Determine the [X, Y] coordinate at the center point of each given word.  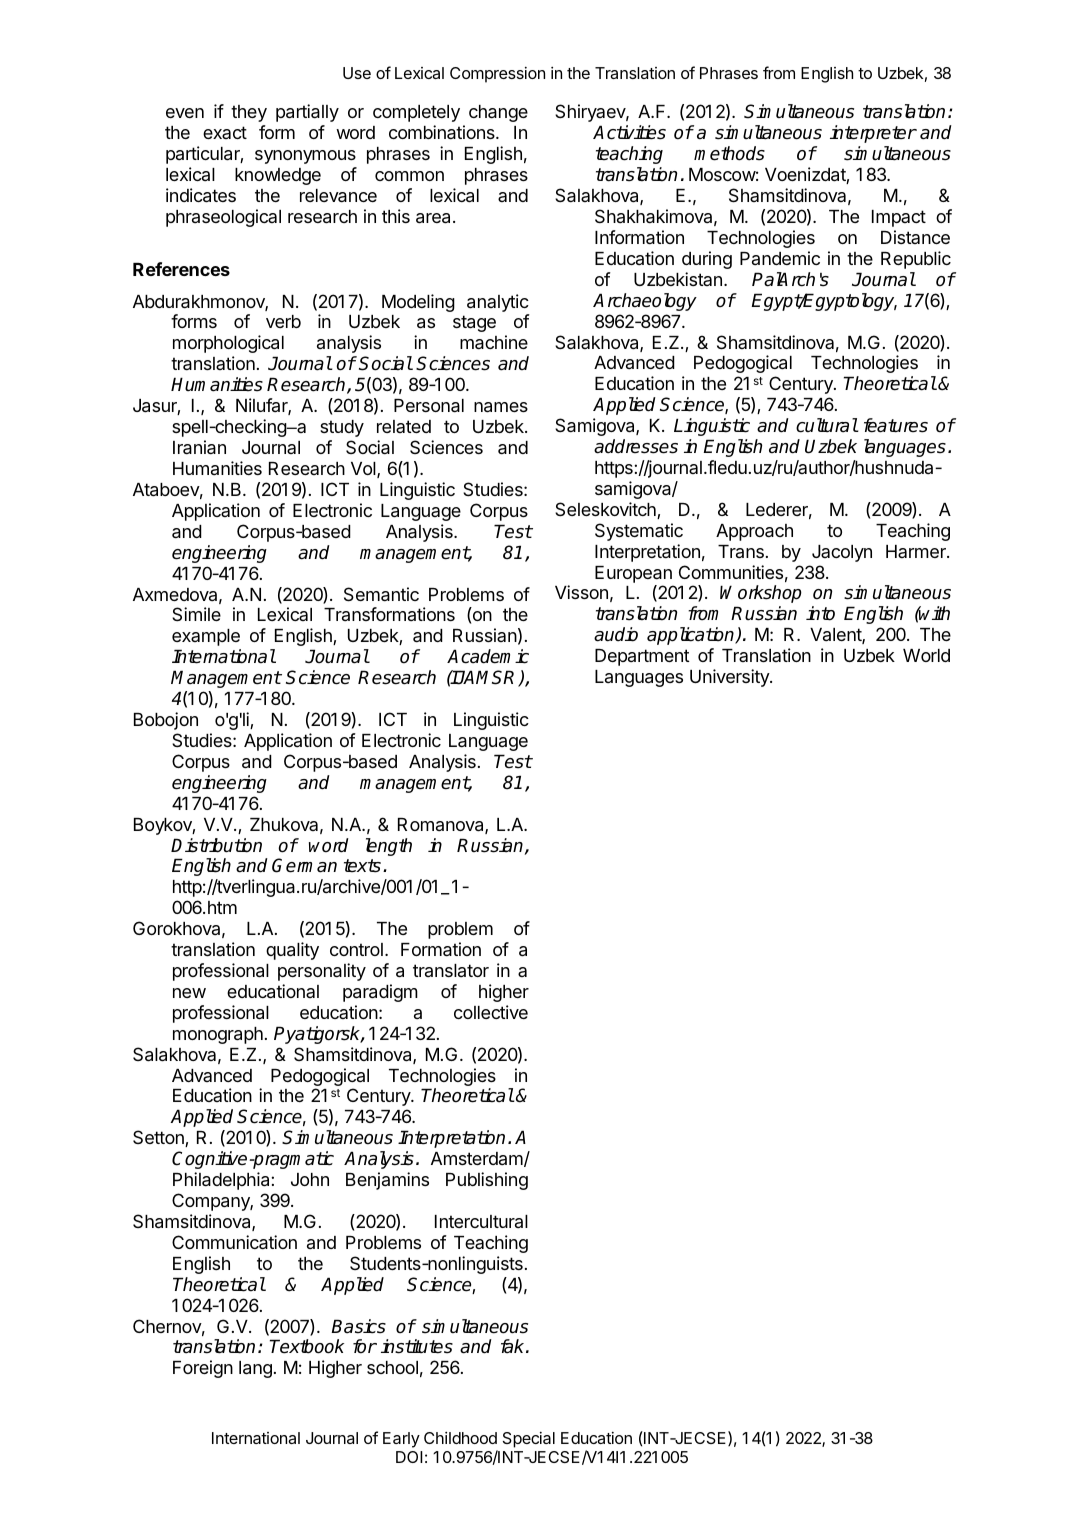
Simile [196, 614]
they [249, 113]
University [730, 678]
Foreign [203, 1369]
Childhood [460, 1438]
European [633, 574]
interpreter [873, 134]
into [820, 613]
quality [292, 951]
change [498, 113]
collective [491, 1012]
